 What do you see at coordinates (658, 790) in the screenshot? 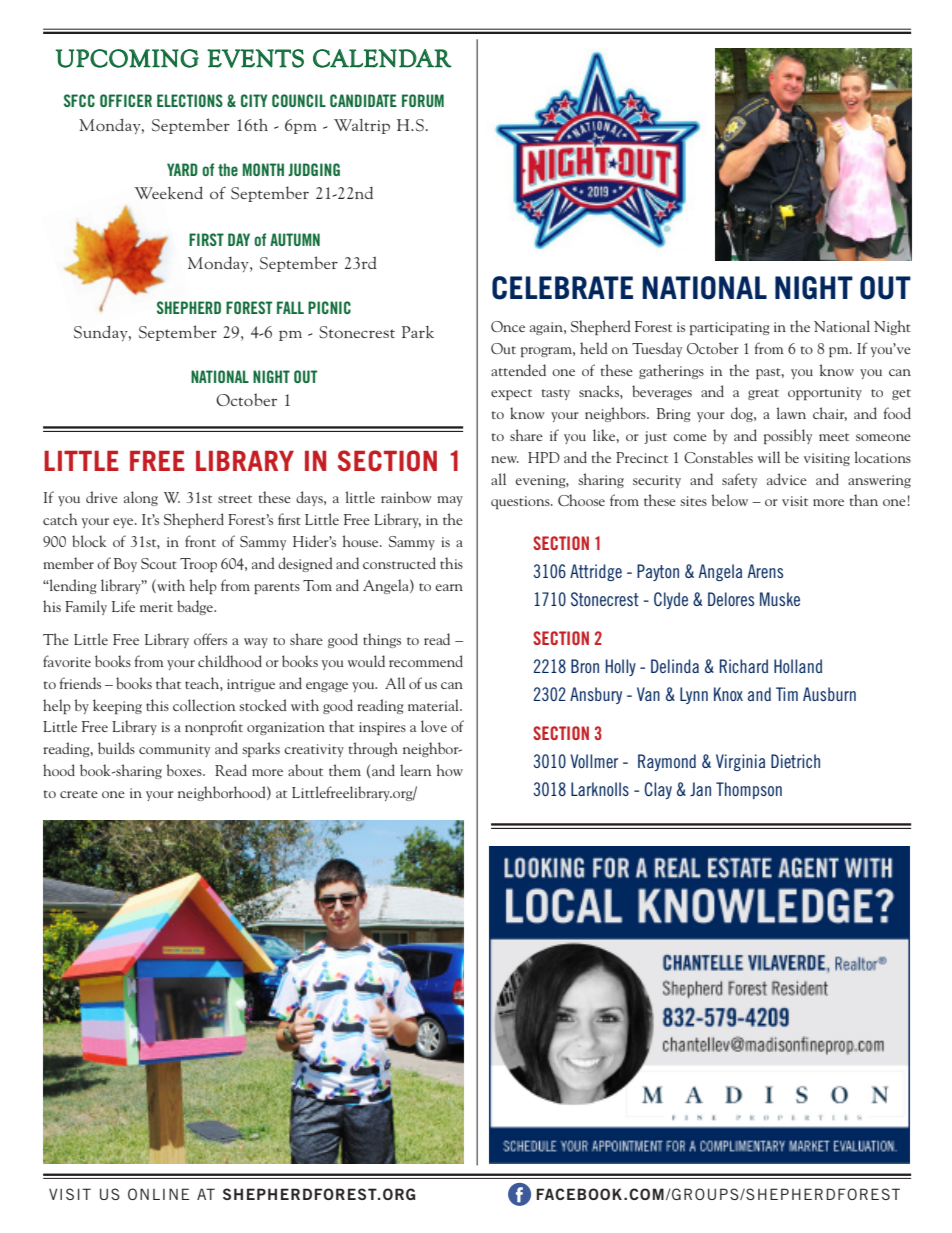
I see `Clay` at bounding box center [658, 790].
